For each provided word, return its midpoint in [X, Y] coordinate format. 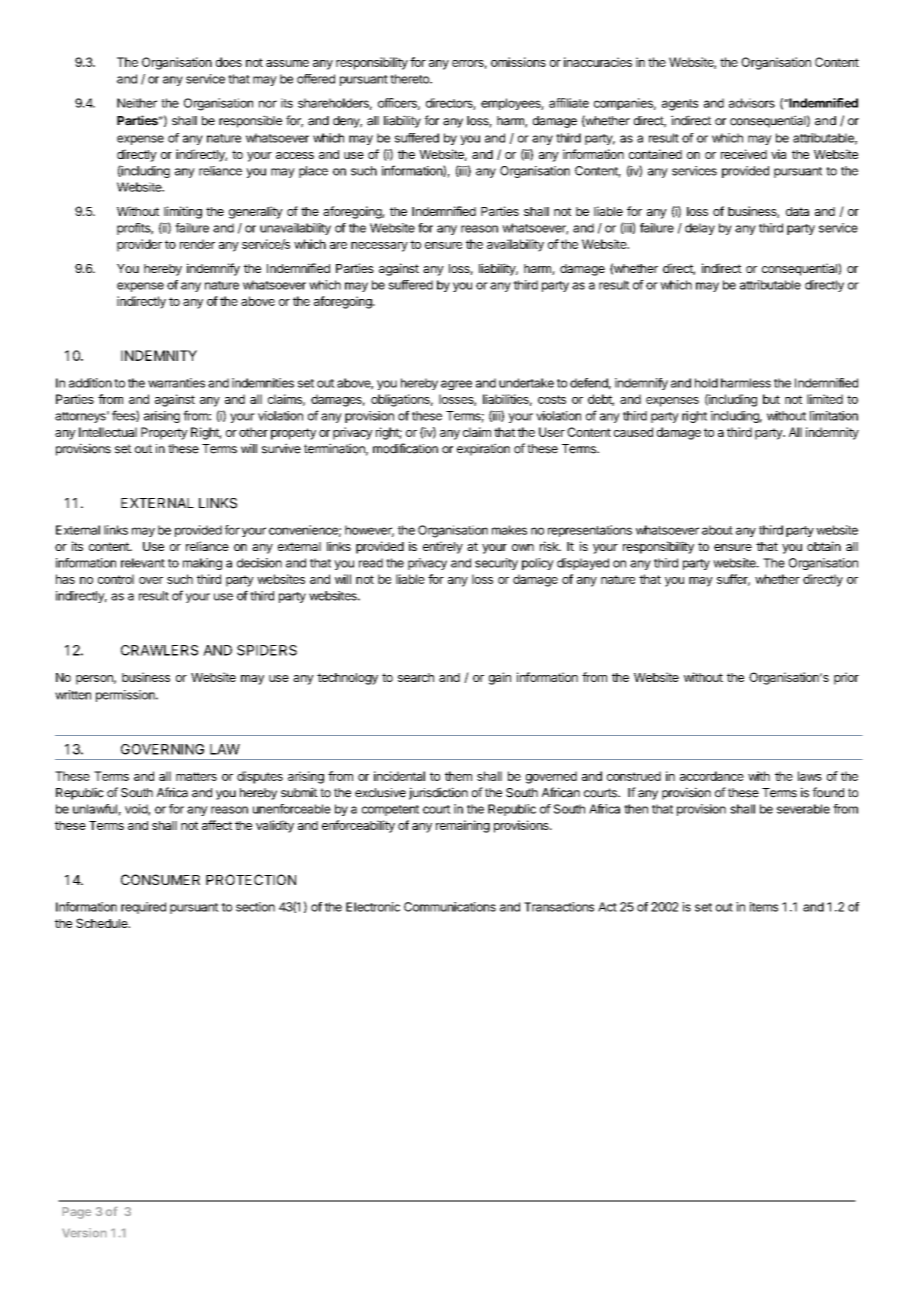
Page [77, 1213]
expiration [483, 449]
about [717, 530]
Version [84, 1232]
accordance [712, 776]
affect [217, 825]
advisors [752, 103]
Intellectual [108, 432]
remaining [463, 826]
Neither [137, 103]
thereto [410, 79]
